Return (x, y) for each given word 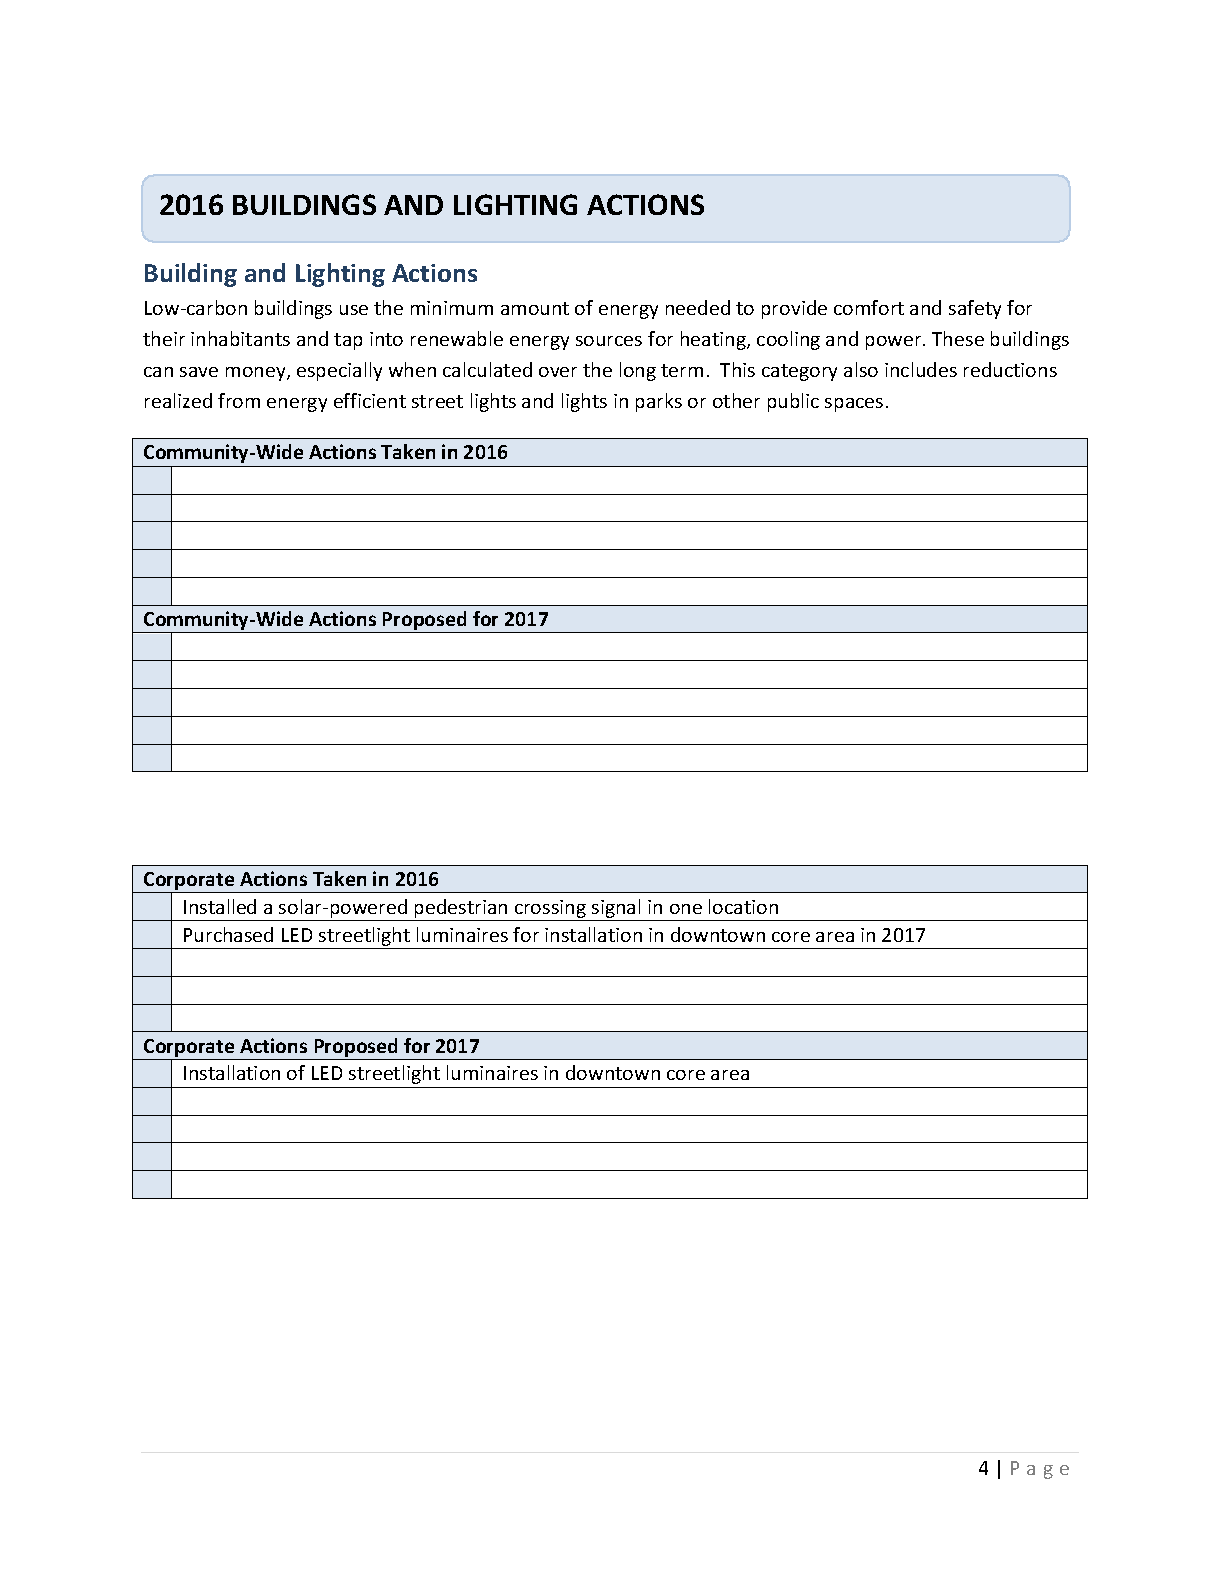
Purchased (228, 934)
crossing (550, 910)
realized (178, 400)
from (239, 400)
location (743, 906)
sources (609, 341)
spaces (854, 405)
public (793, 402)
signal (616, 910)
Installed (220, 906)
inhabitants (240, 338)
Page (1040, 1470)
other (736, 400)
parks (659, 402)
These (958, 338)
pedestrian (461, 910)
